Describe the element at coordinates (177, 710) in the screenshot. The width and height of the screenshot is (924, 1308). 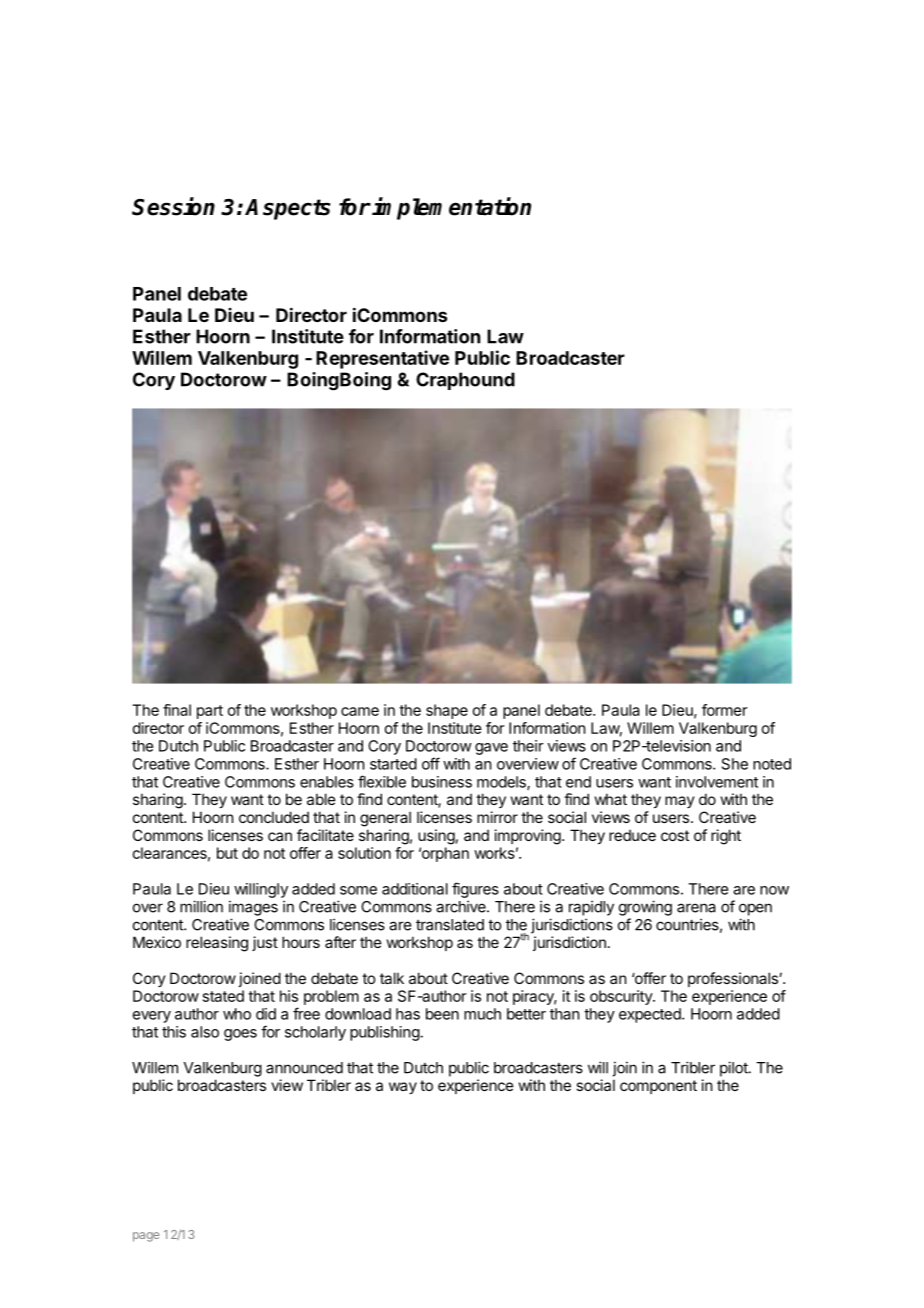
I see `final` at that location.
